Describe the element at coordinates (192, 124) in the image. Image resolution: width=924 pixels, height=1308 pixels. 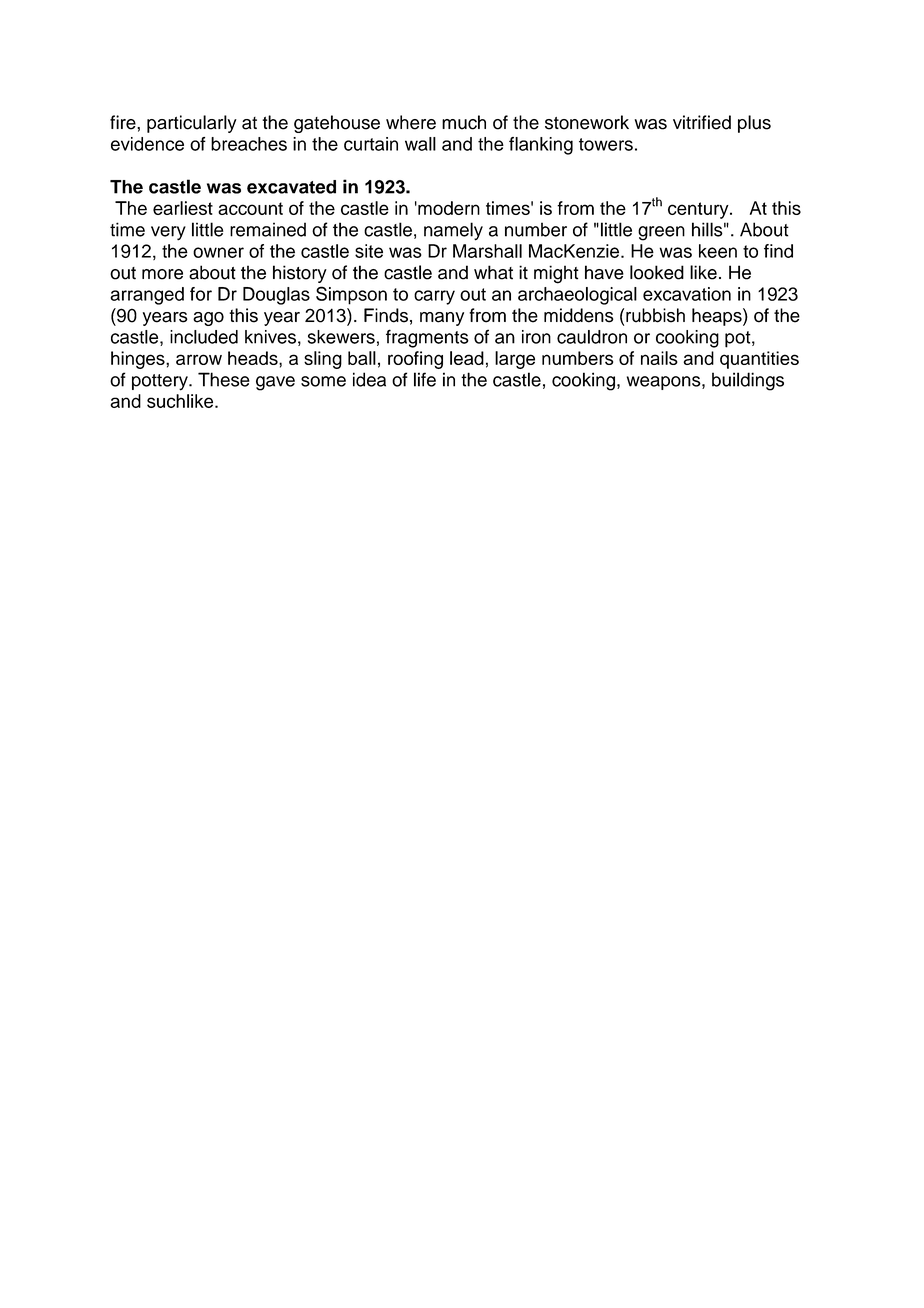
I see `particularly` at that location.
